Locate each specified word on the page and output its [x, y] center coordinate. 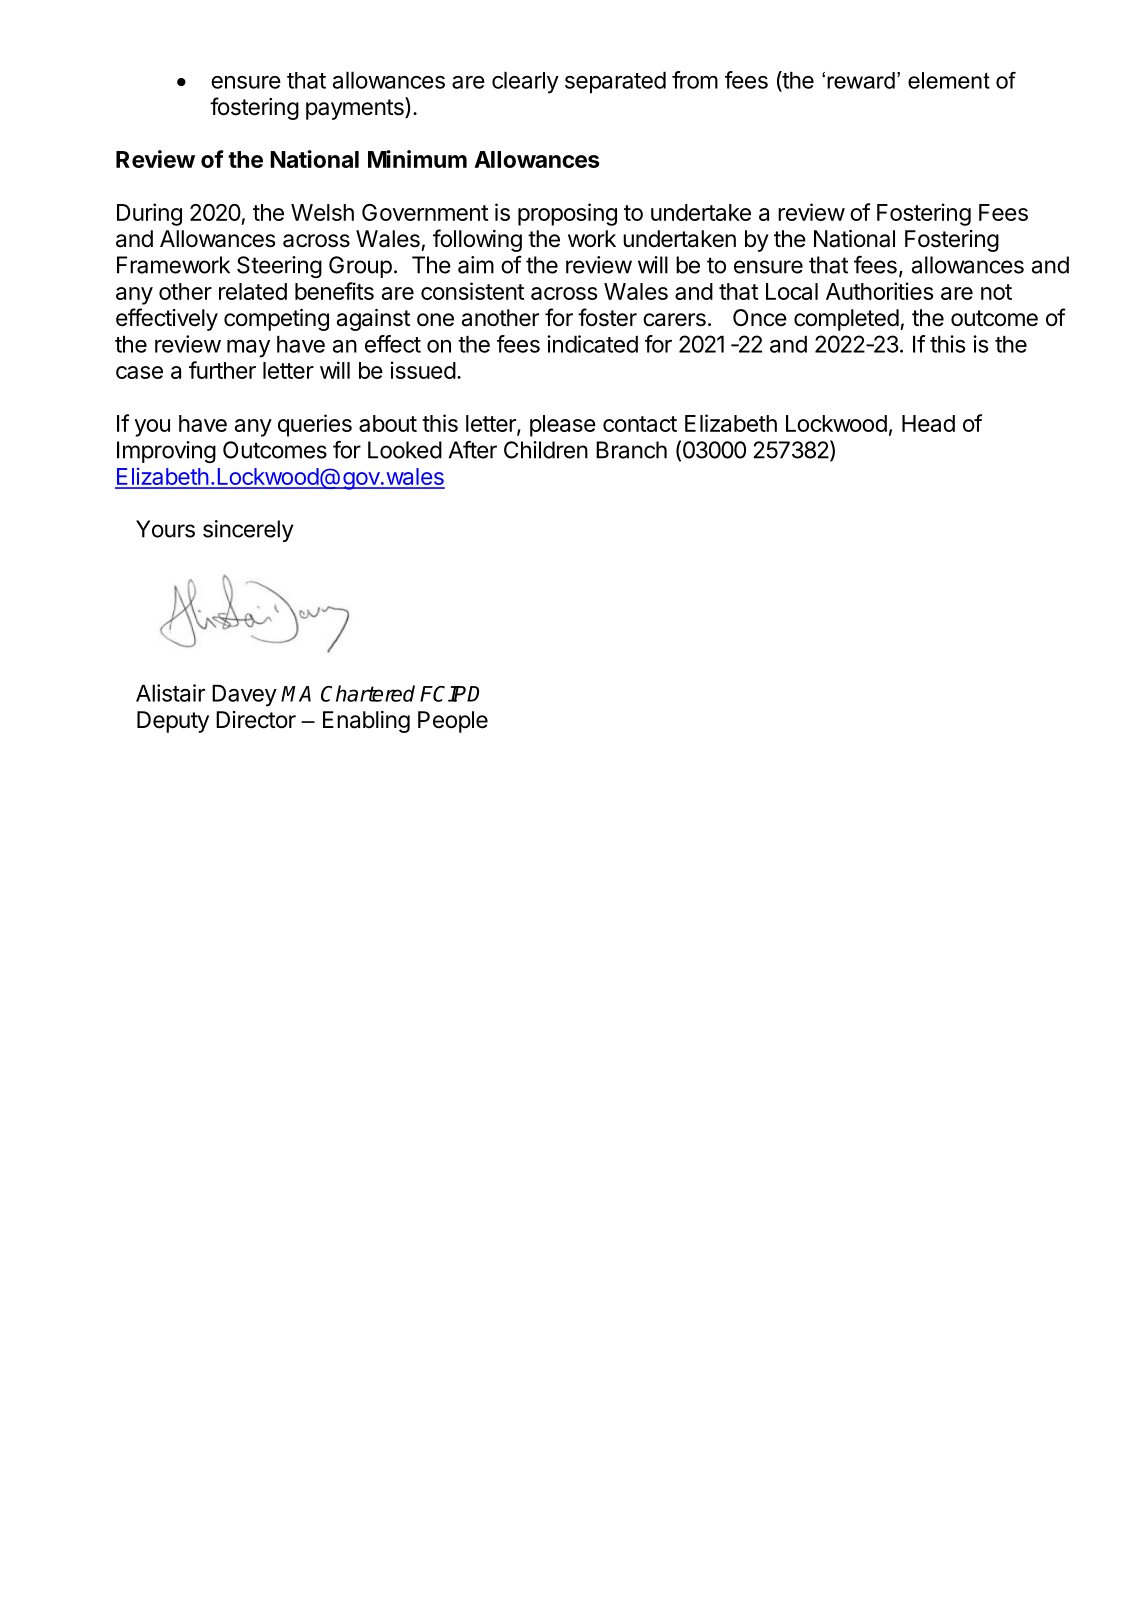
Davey [244, 695]
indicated [592, 344]
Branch [631, 450]
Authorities [879, 291]
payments [356, 108]
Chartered [368, 693]
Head [928, 423]
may [248, 349]
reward [861, 80]
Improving [166, 452]
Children [546, 450]
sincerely [248, 531]
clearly [525, 82]
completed [846, 320]
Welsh [322, 212]
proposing [567, 214]
